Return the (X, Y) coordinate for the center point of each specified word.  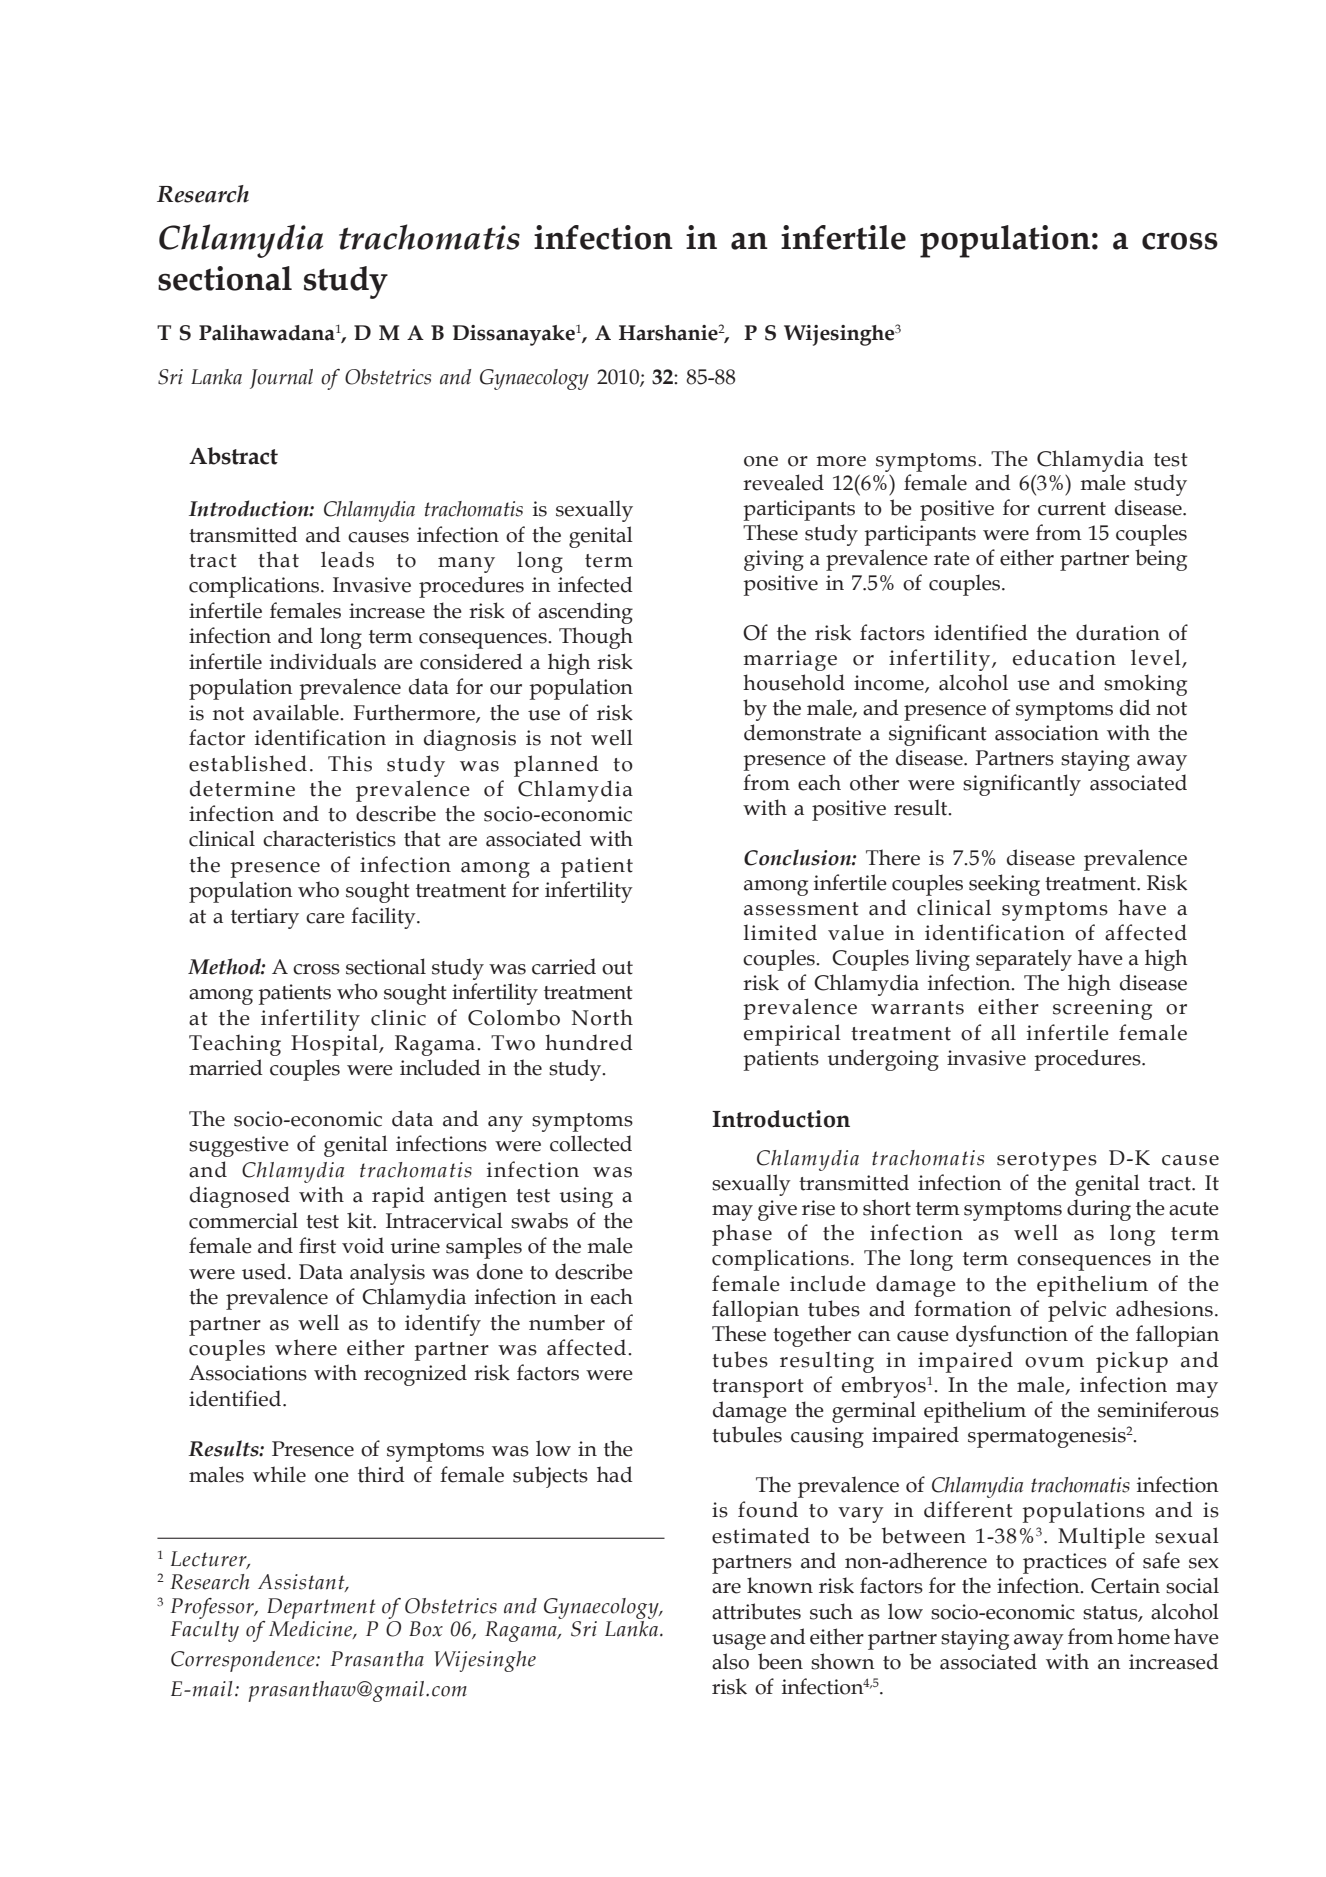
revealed (783, 482)
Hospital (335, 1045)
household (794, 682)
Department (321, 1608)
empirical (792, 1035)
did (1135, 707)
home (1143, 1636)
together (812, 1336)
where (306, 1347)
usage (739, 1642)
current (1072, 509)
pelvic (1077, 1311)
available (297, 712)
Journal (281, 379)
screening (1102, 1009)
